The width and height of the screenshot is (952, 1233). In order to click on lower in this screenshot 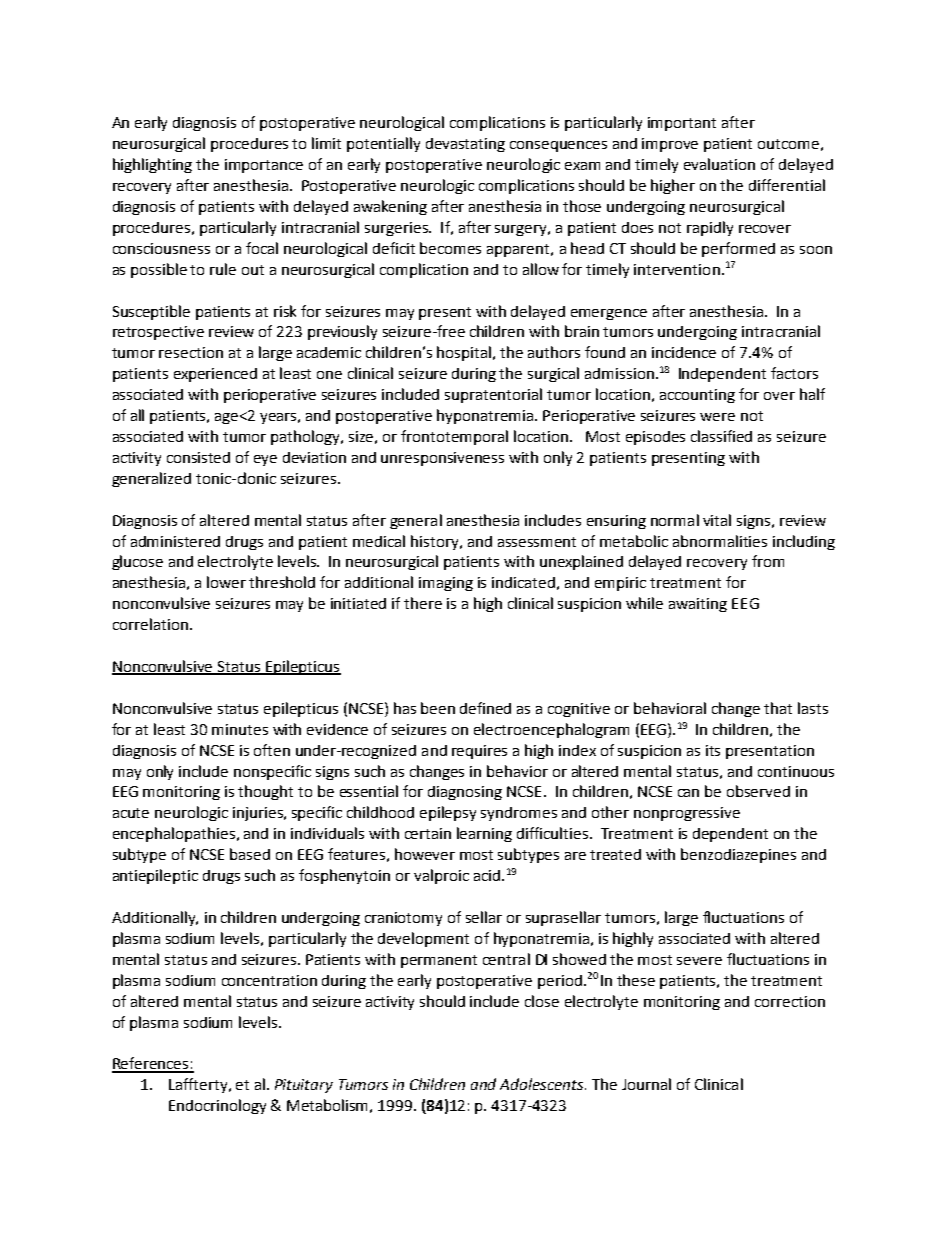, I will do `click(226, 582)`.
